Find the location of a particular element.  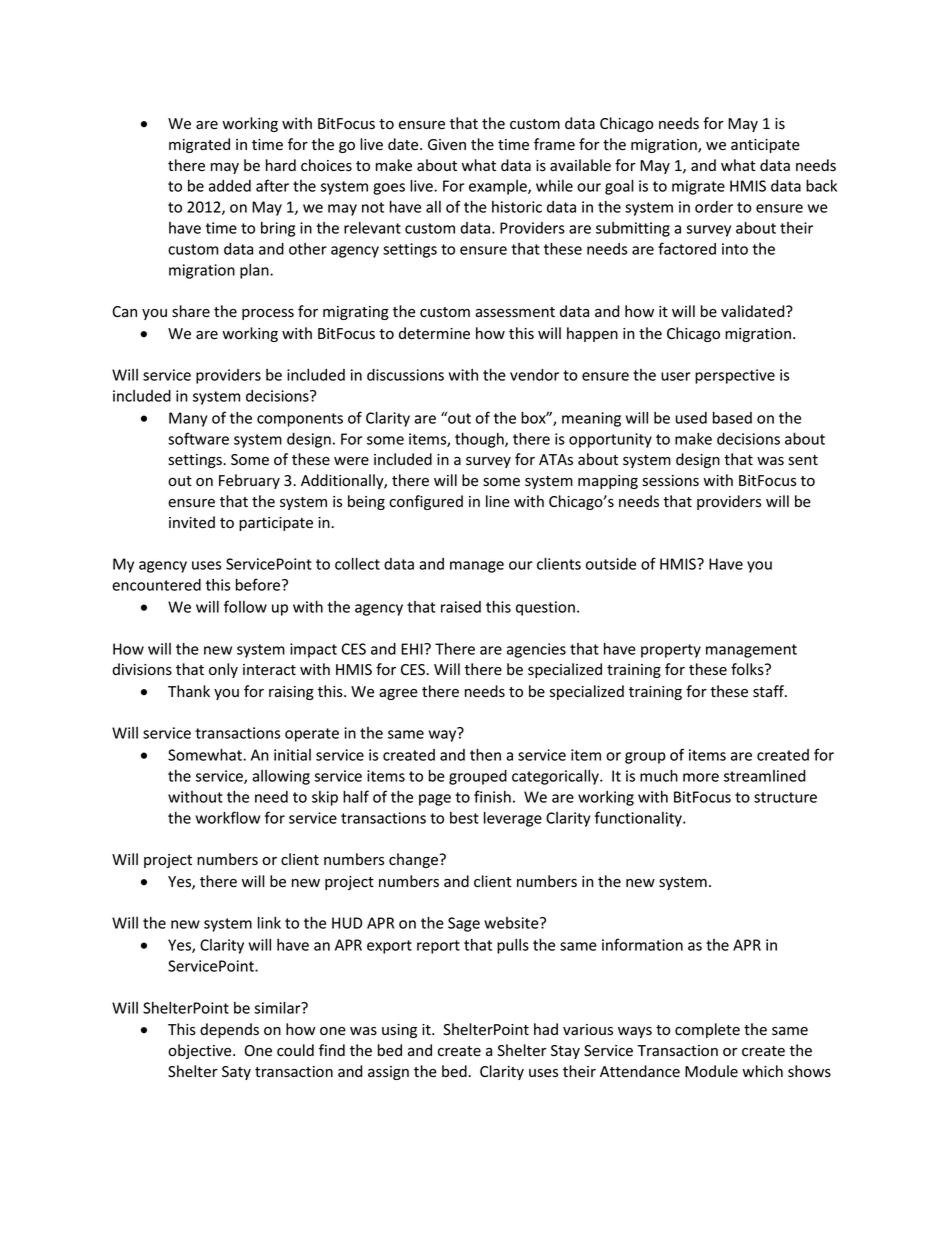

allowing is located at coordinates (281, 777).
